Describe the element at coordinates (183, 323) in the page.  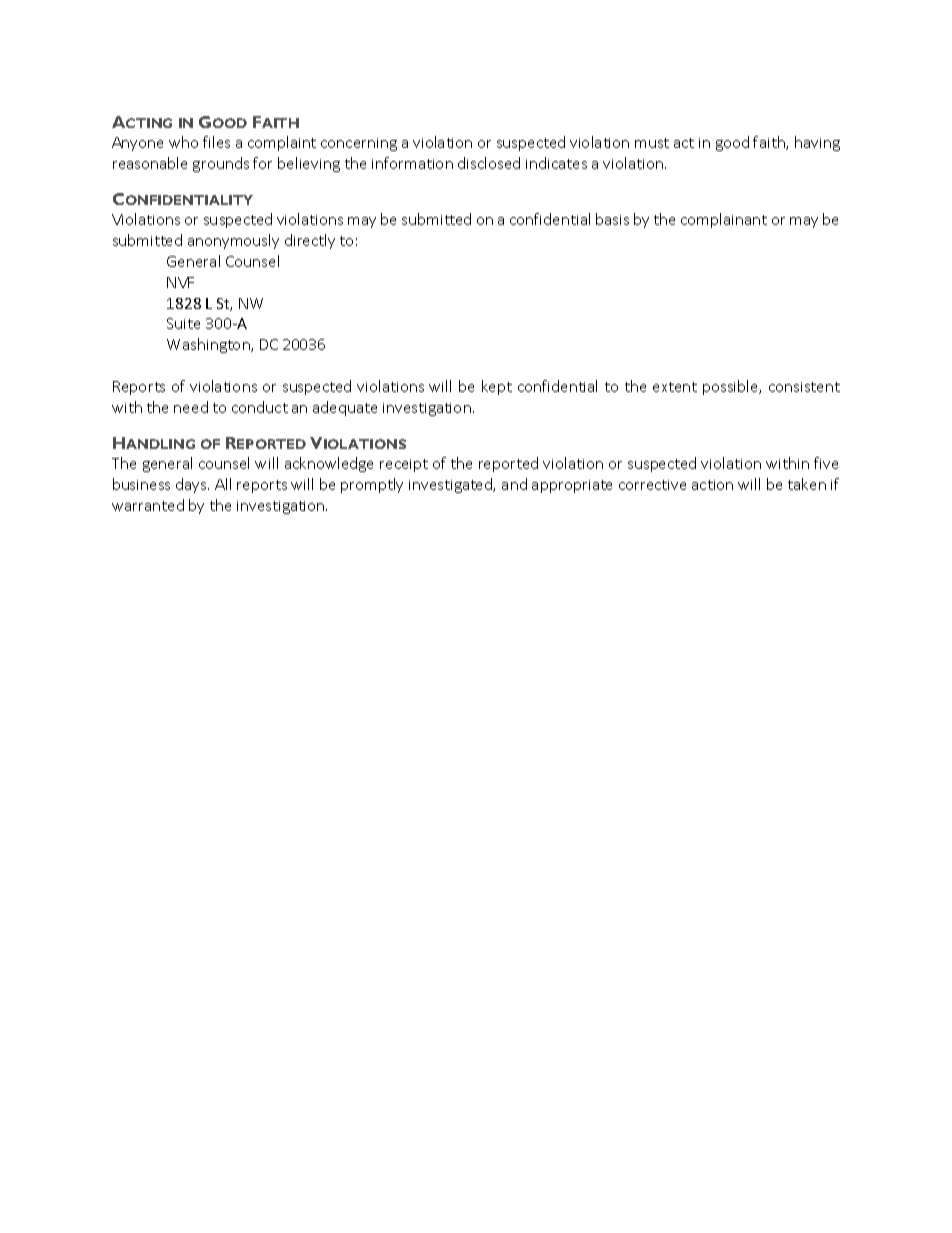
I see `Suite` at that location.
